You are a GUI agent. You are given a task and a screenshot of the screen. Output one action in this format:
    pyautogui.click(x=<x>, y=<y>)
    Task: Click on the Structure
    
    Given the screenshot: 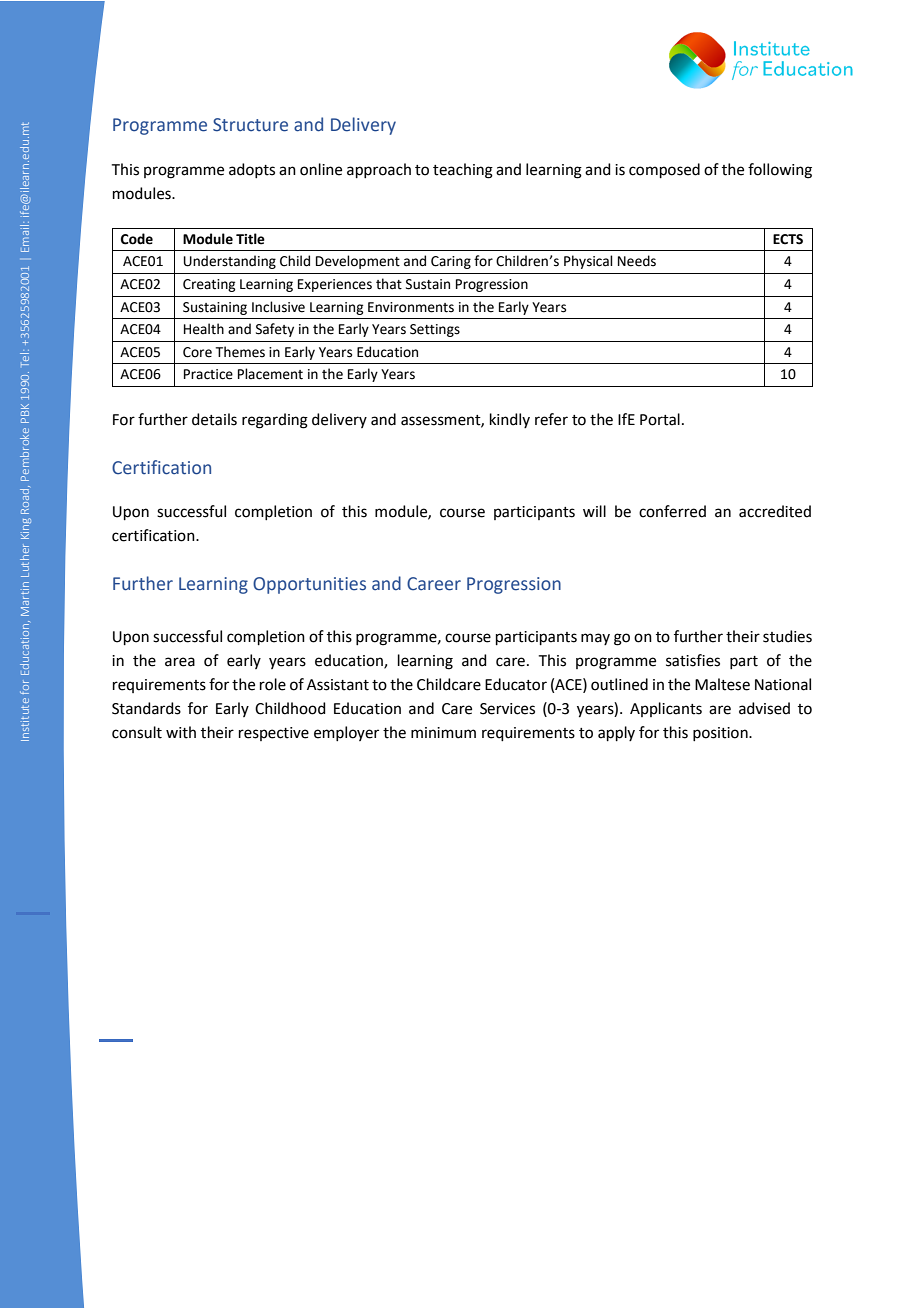 What is the action you would take?
    pyautogui.click(x=250, y=125)
